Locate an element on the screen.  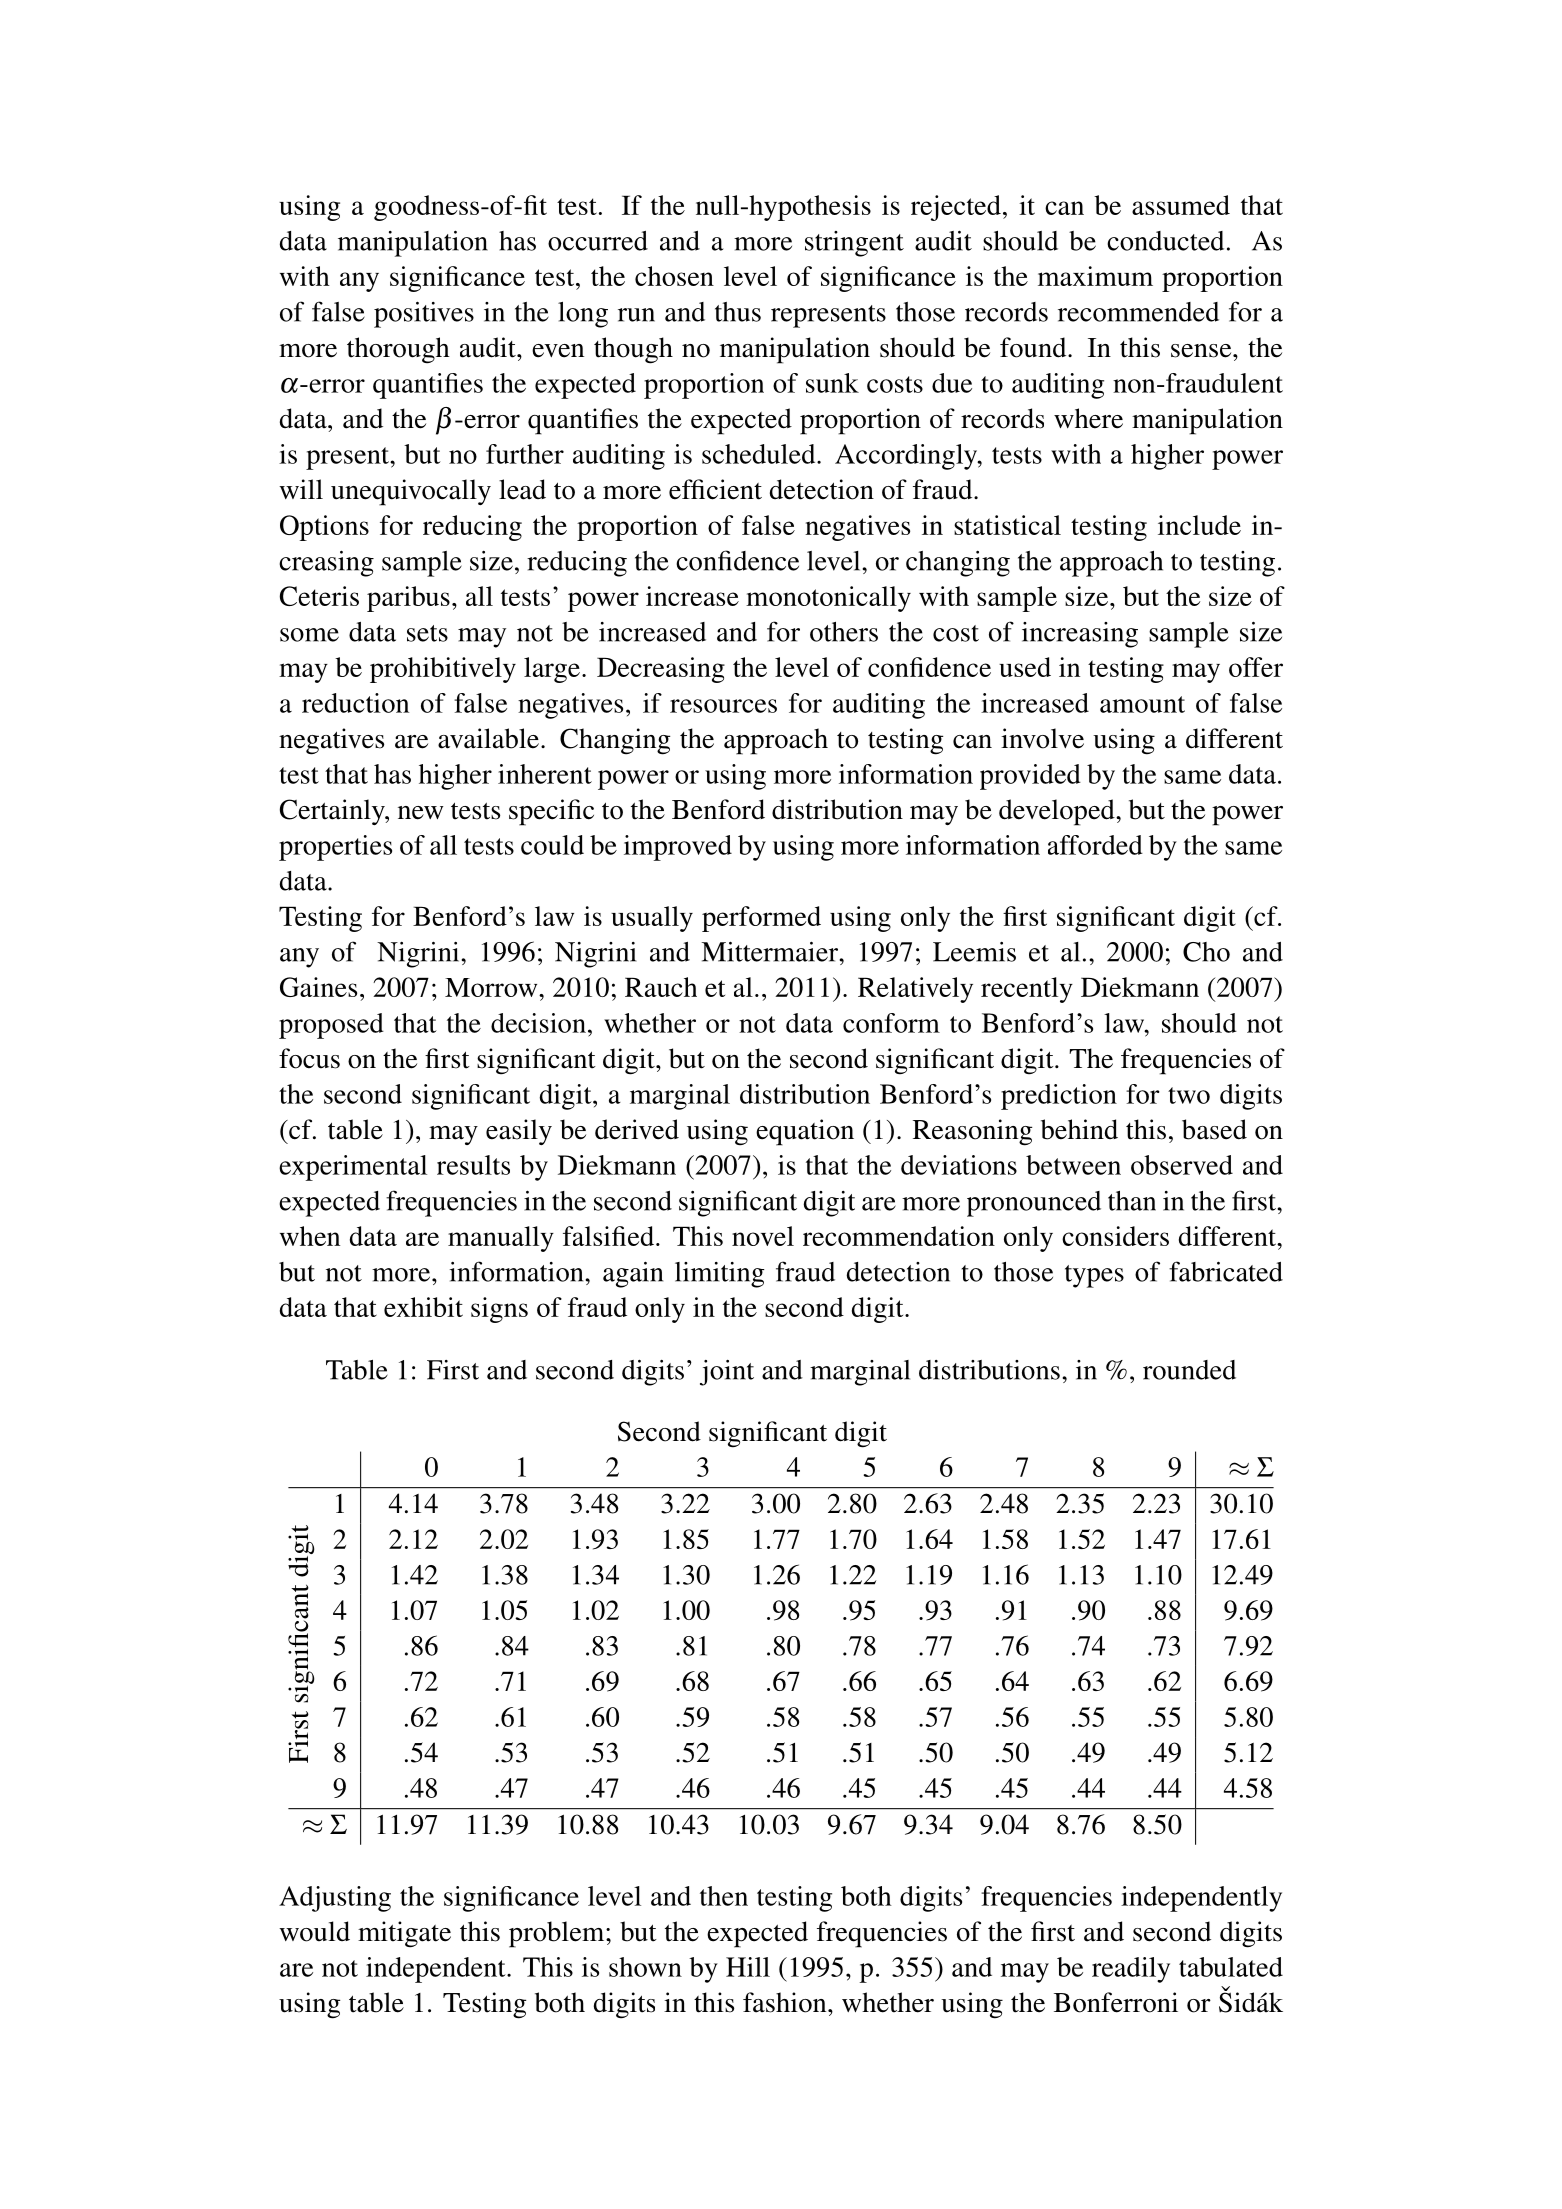
thus is located at coordinates (738, 312).
